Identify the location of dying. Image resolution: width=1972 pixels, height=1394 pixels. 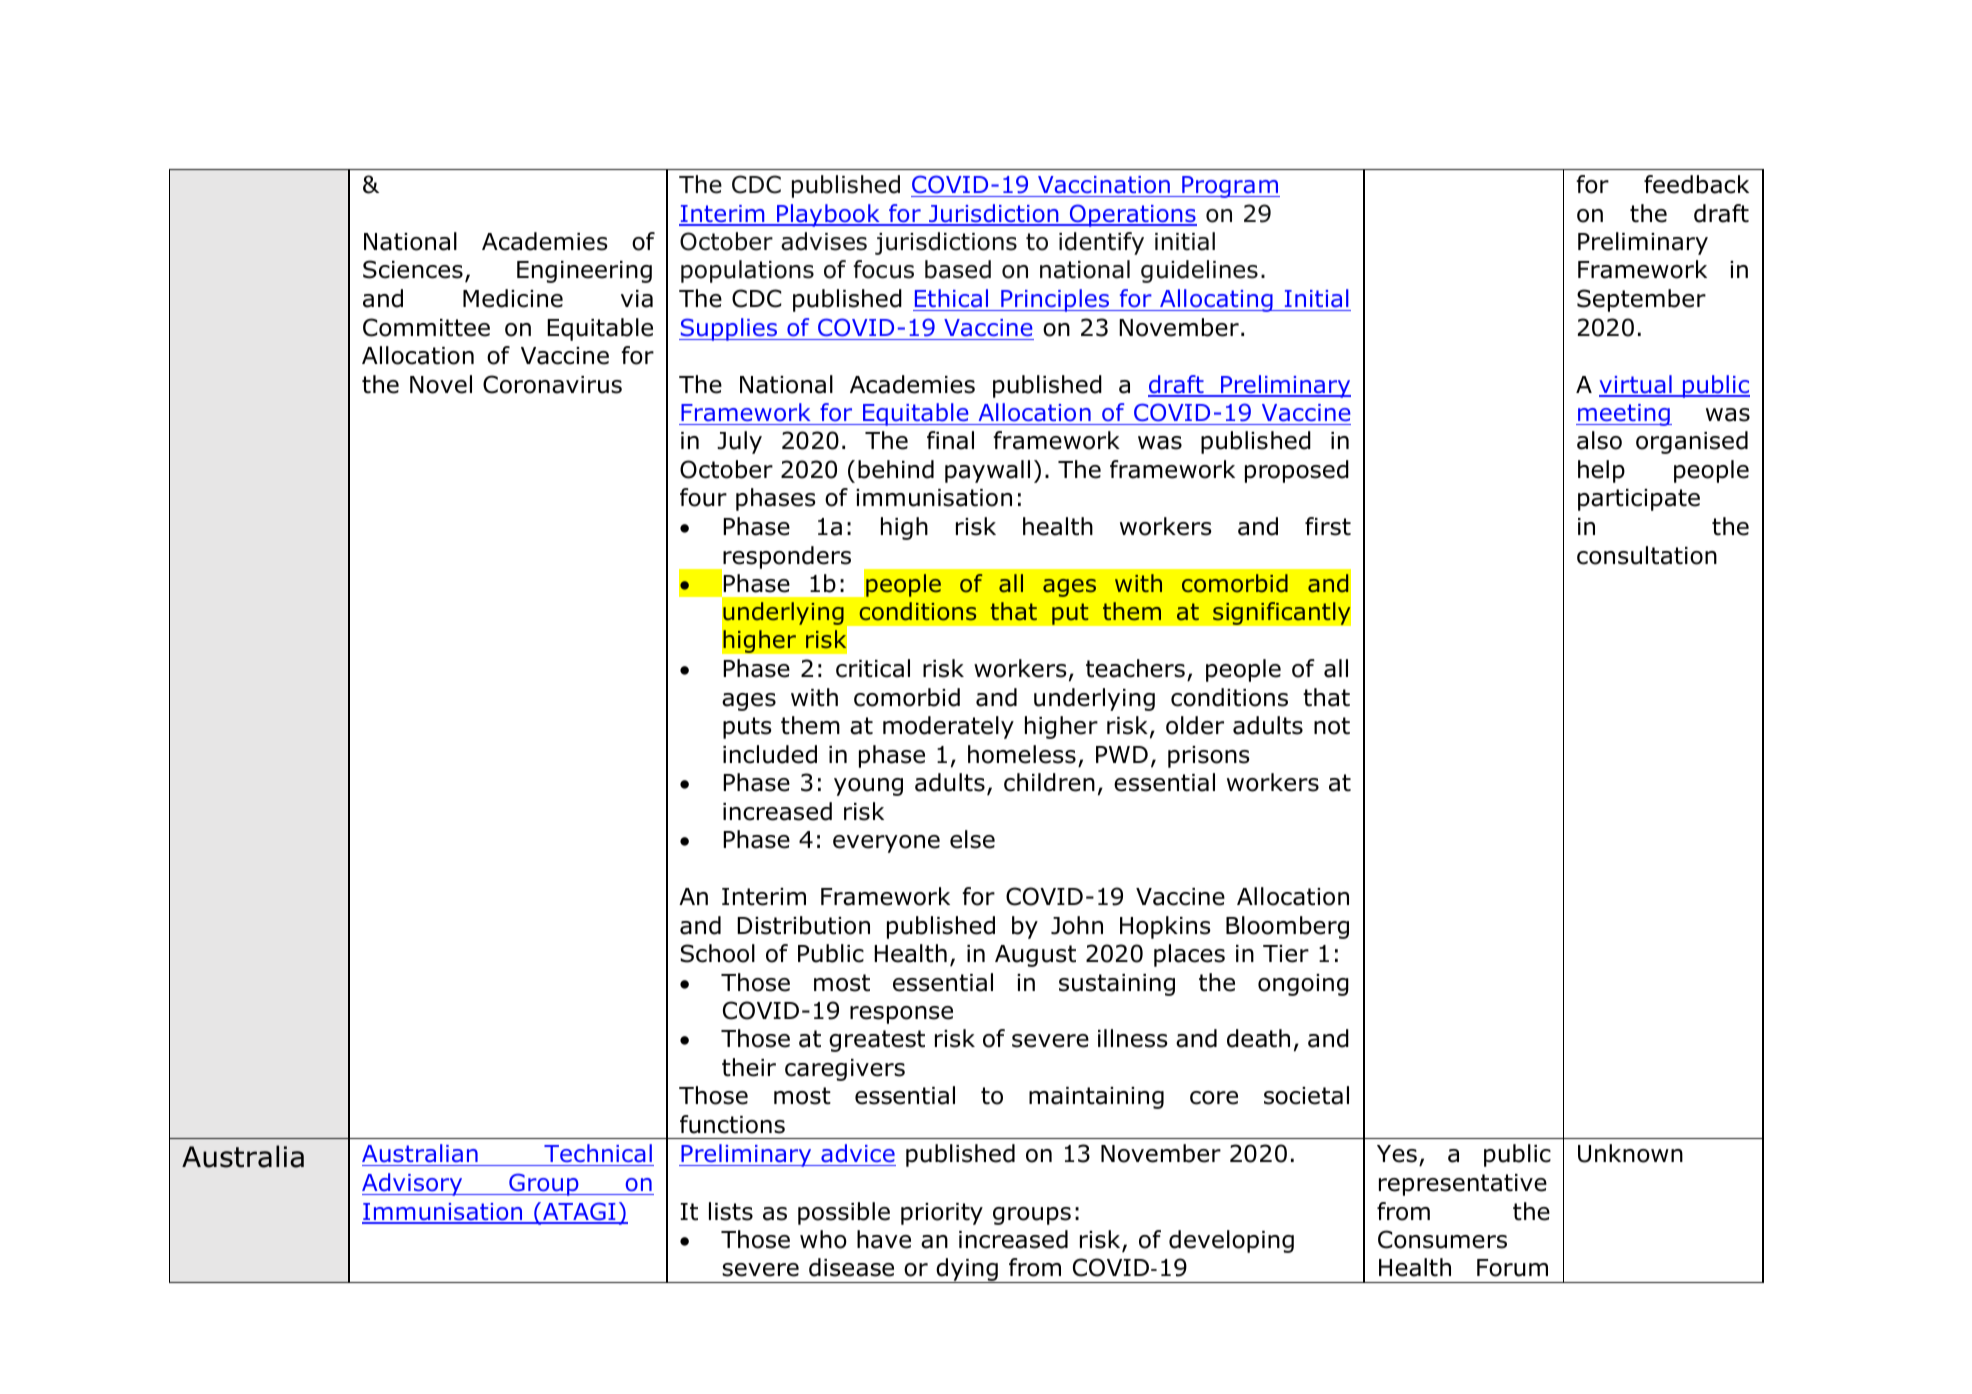
(967, 1270).
